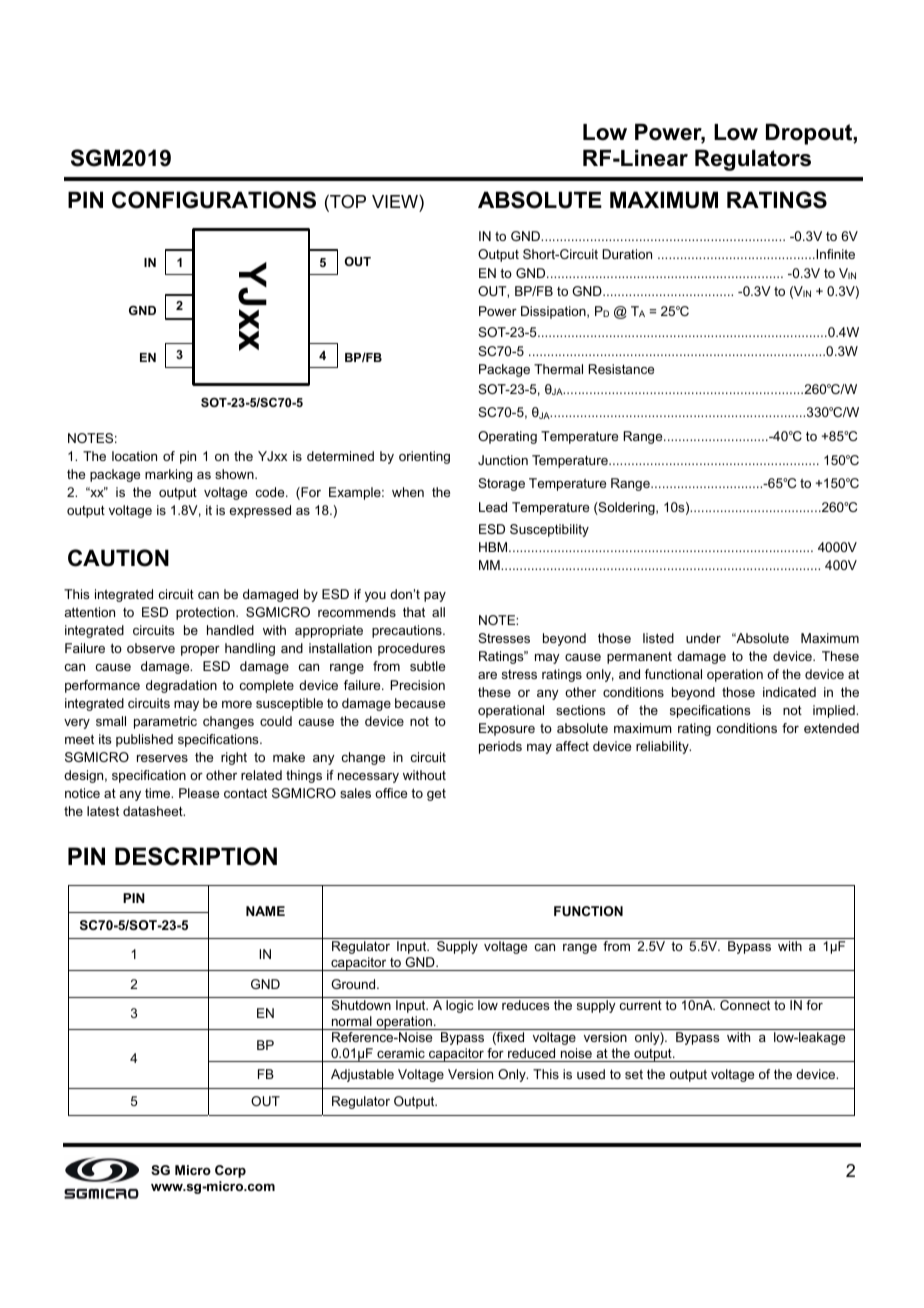  What do you see at coordinates (459, 1006) in the image?
I see `logic` at bounding box center [459, 1006].
